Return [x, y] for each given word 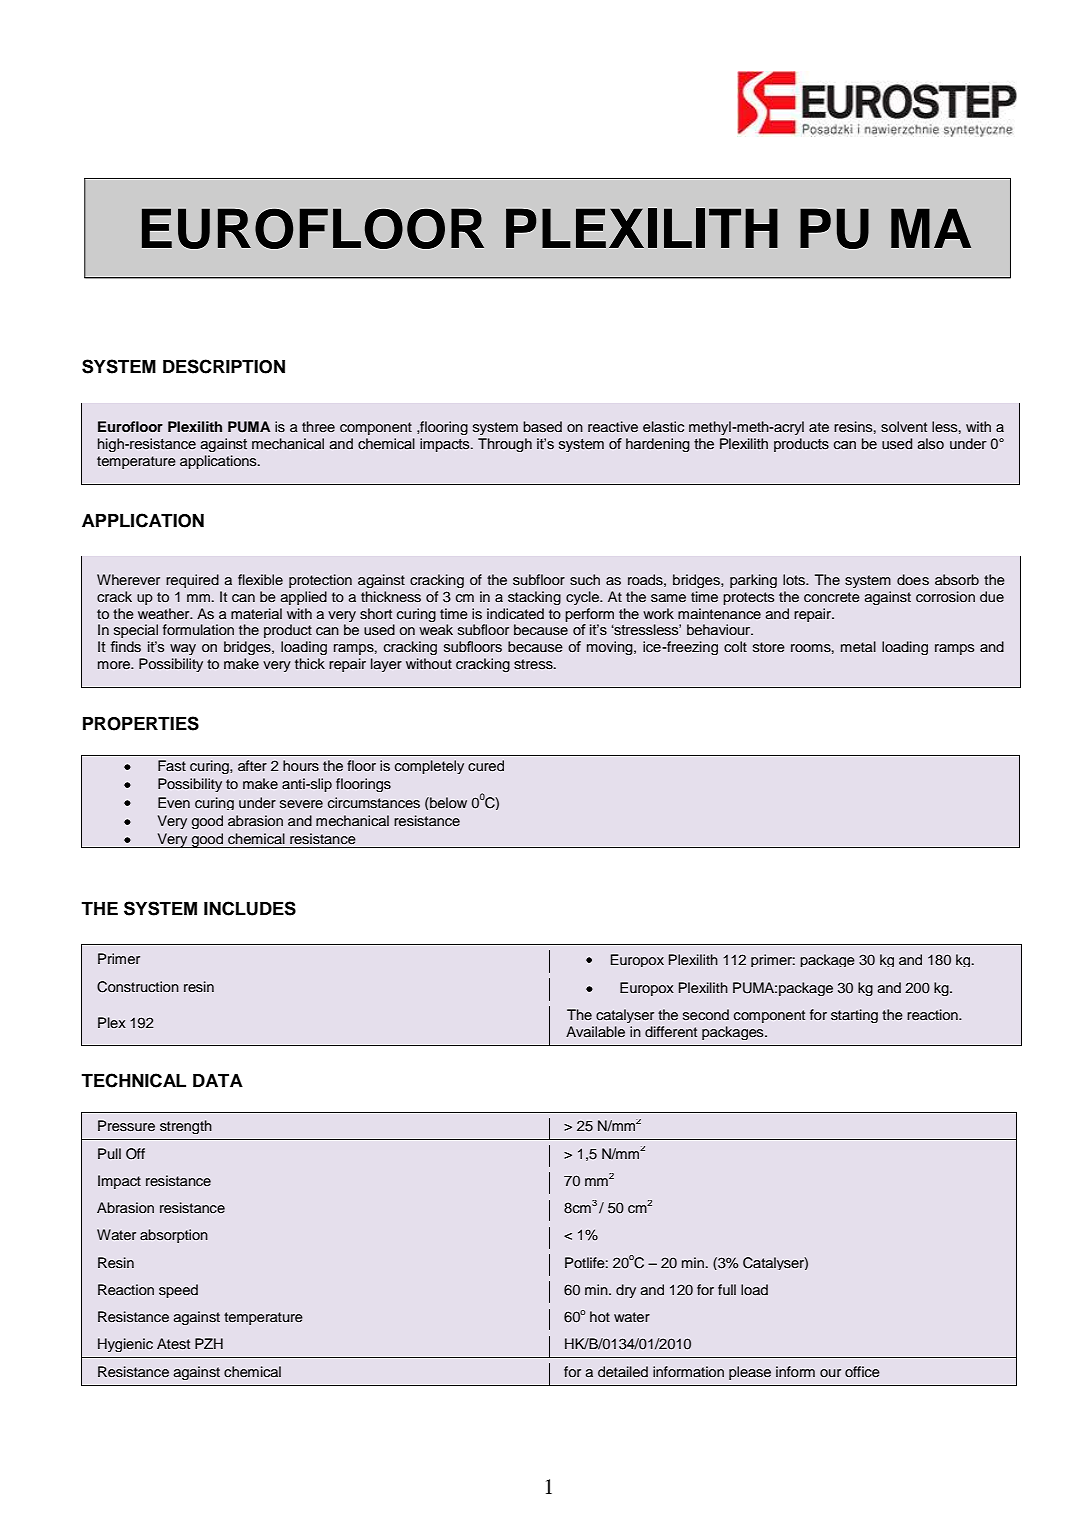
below [447, 802]
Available [595, 1031]
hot [600, 1316]
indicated [515, 613]
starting [854, 1016]
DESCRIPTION [224, 366]
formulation [198, 629]
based [542, 426]
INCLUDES [250, 908]
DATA [218, 1080]
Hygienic [125, 1345]
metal [858, 646]
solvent [904, 426]
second [706, 1014]
